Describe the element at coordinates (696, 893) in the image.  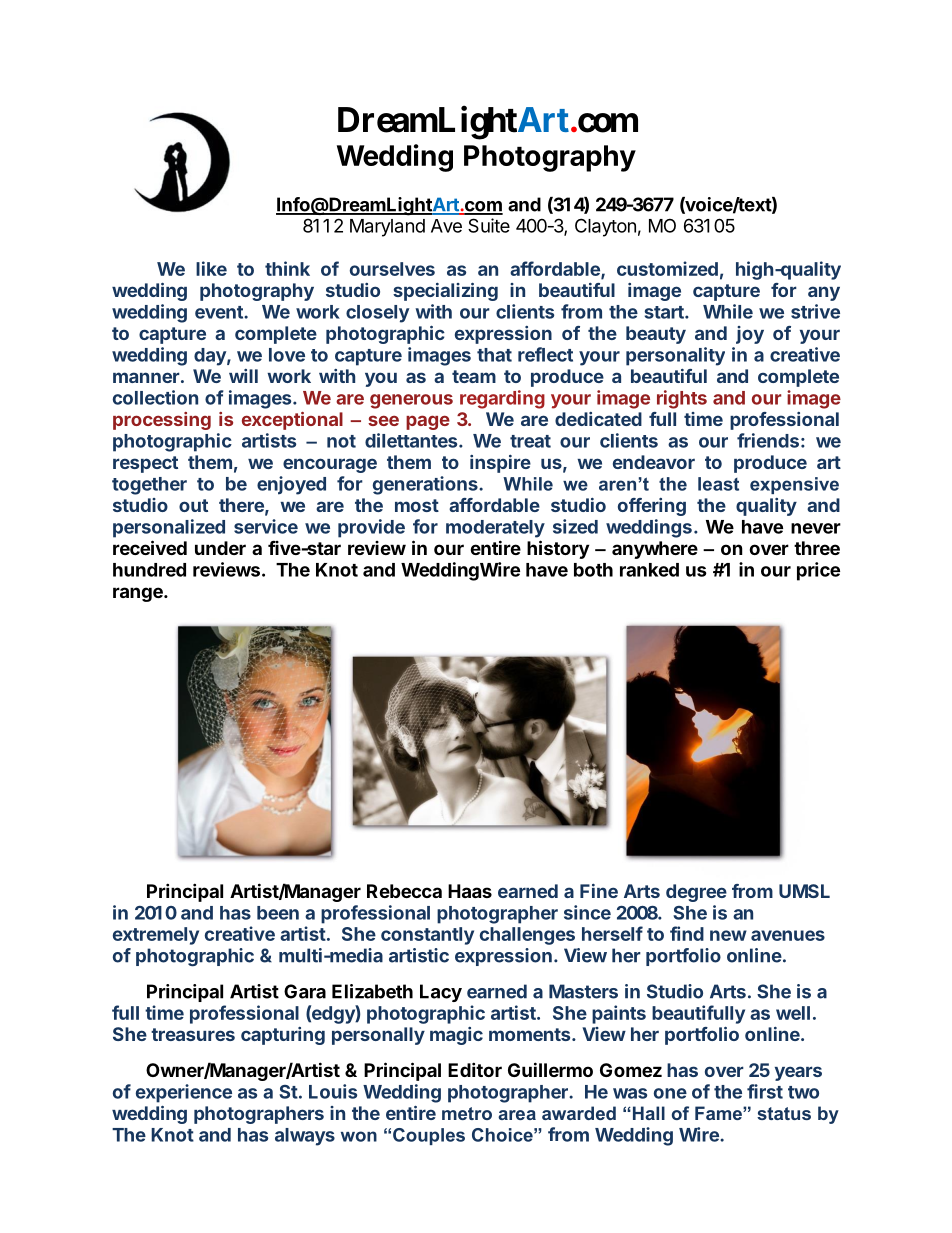
I see `degree` at that location.
